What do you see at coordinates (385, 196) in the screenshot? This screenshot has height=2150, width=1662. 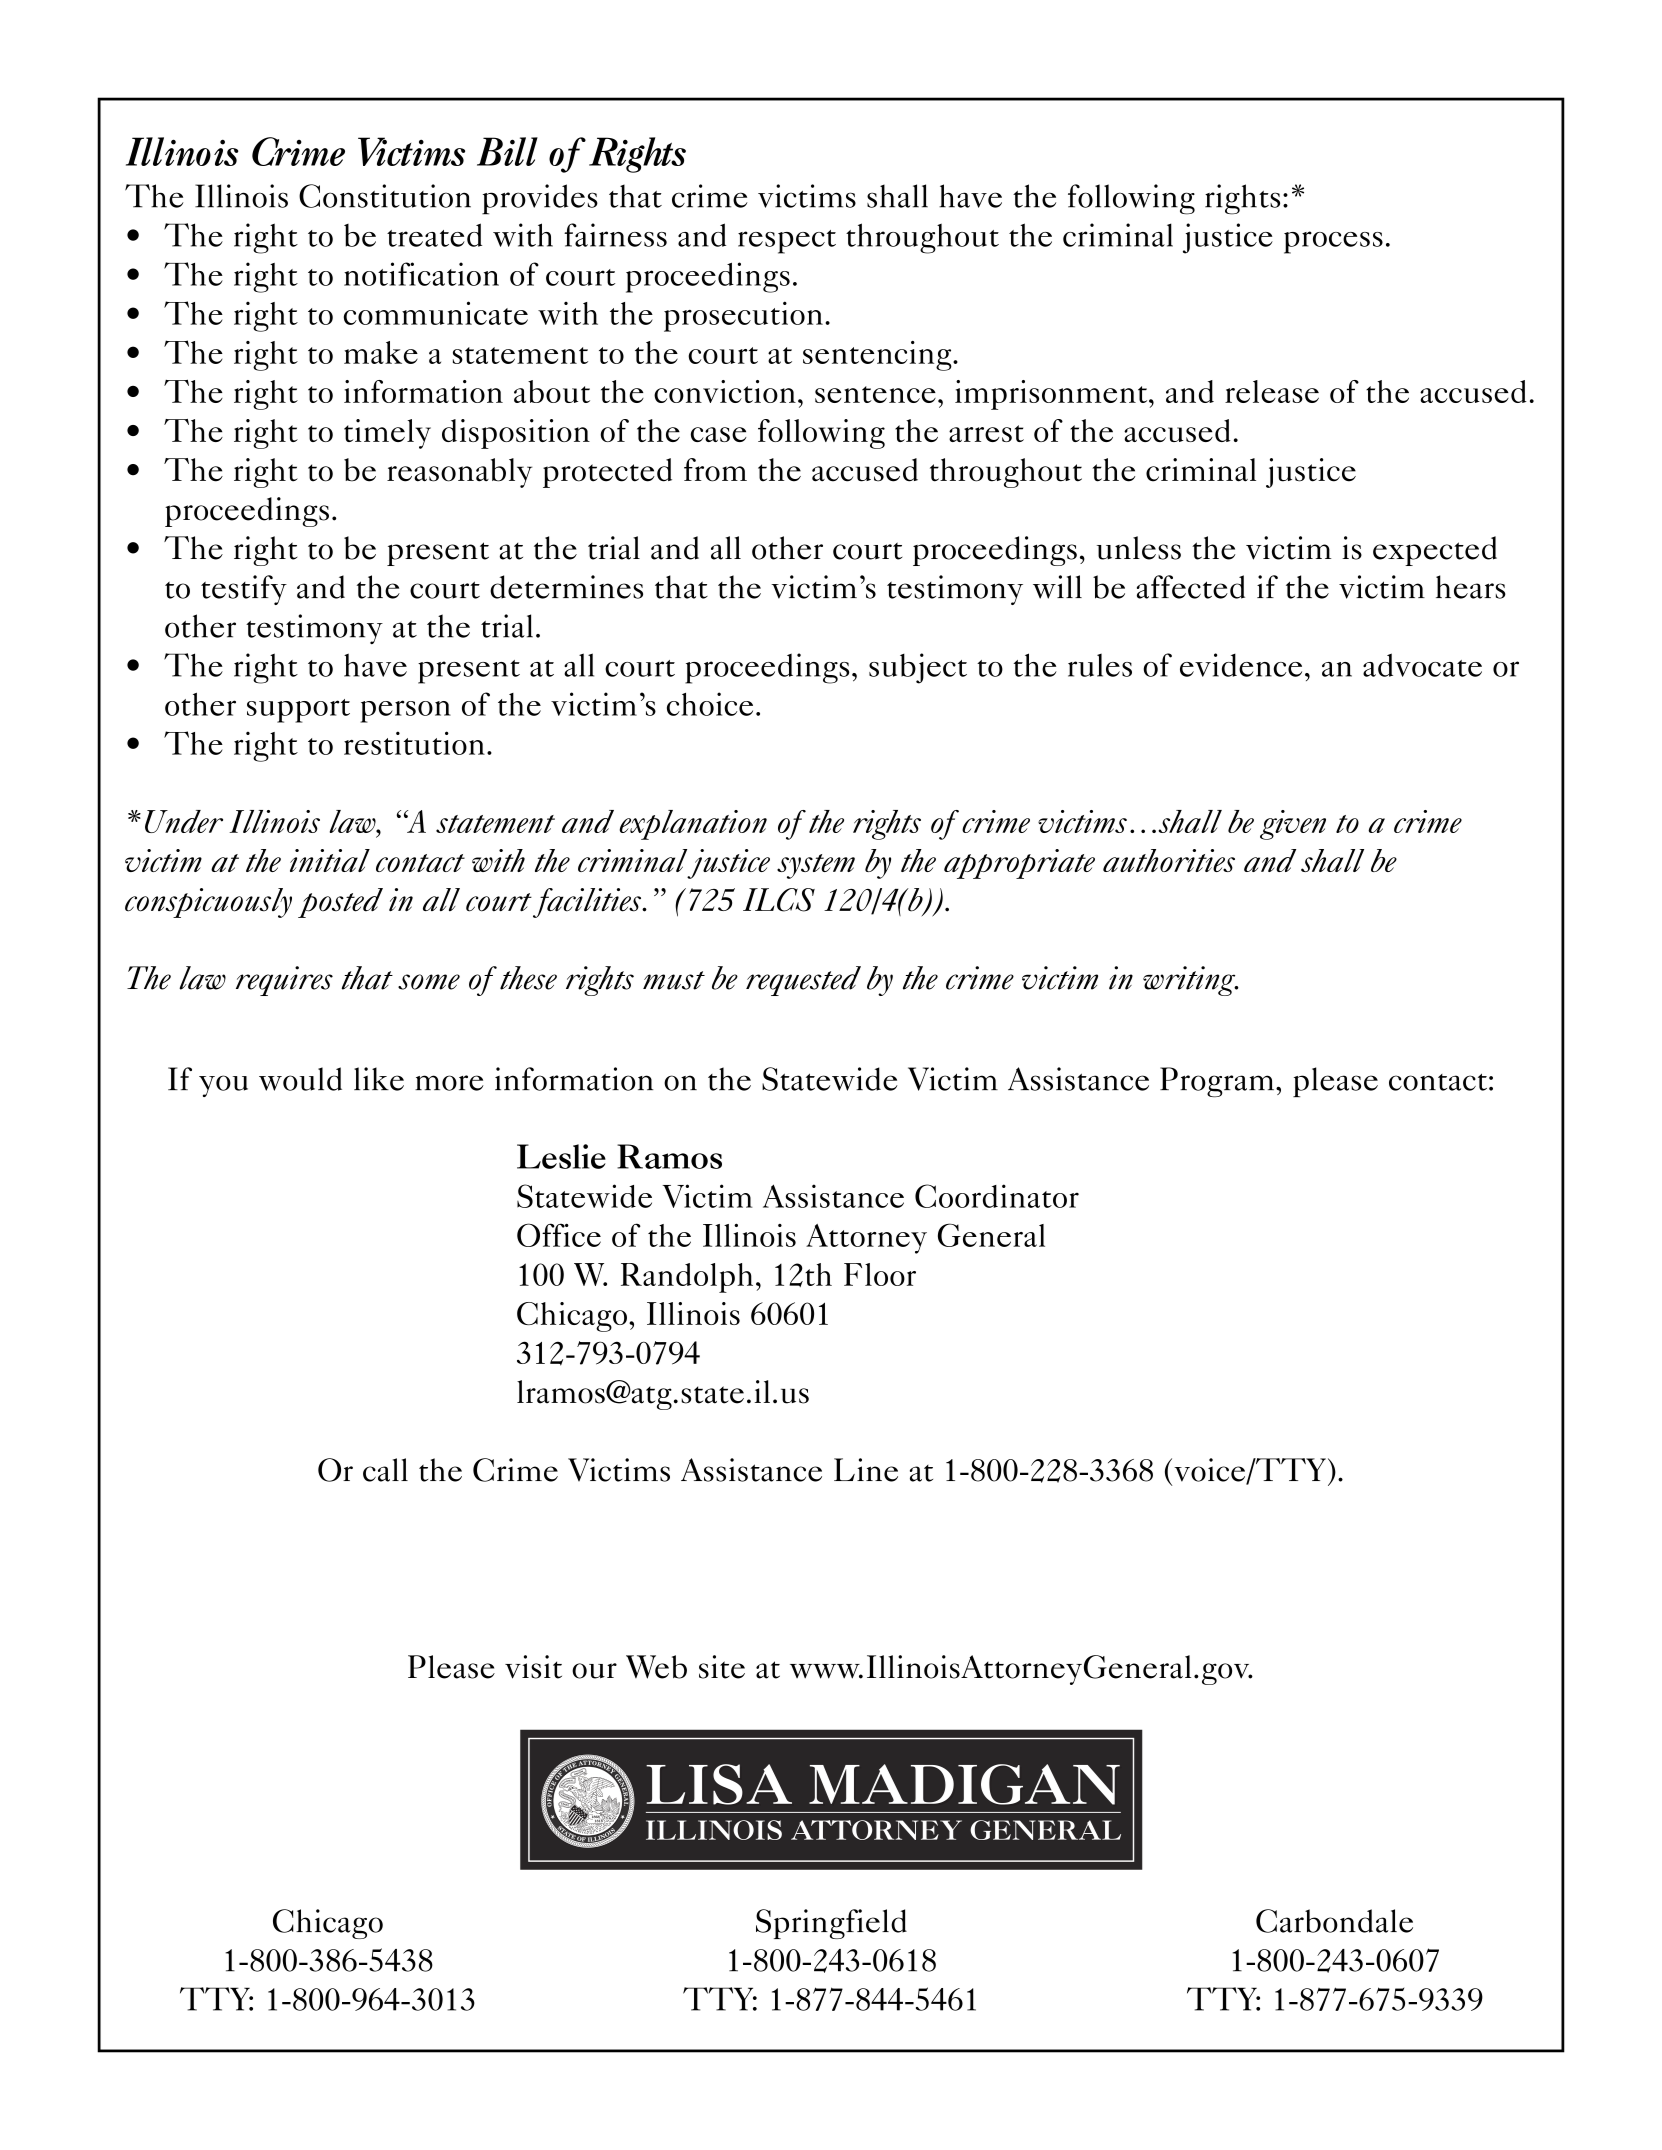 I see `Constitution` at bounding box center [385, 196].
